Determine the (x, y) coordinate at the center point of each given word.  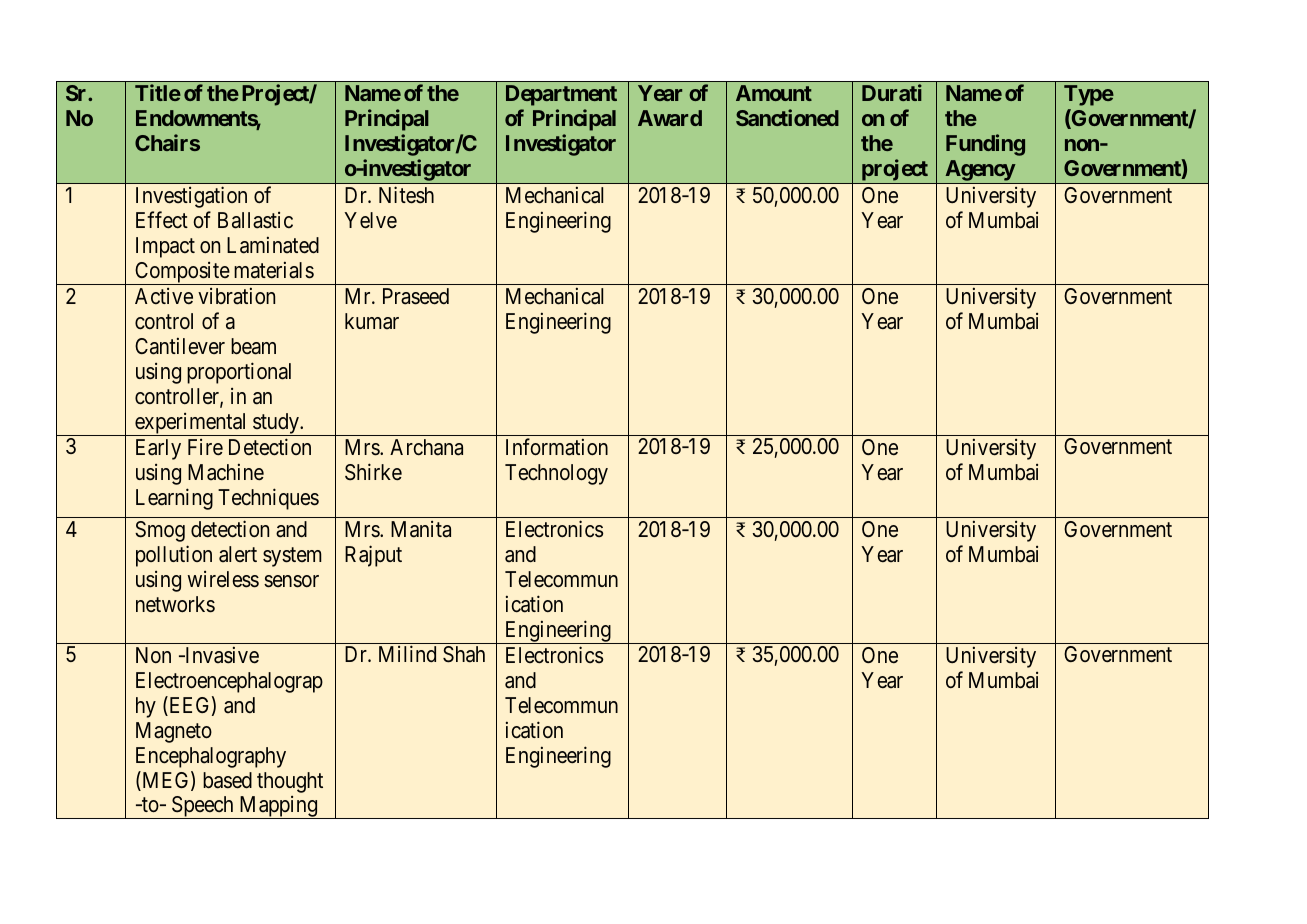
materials (274, 270)
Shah (464, 654)
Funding (985, 145)
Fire (205, 447)
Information (557, 447)
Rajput (373, 556)
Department (561, 95)
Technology (556, 474)
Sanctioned (787, 117)
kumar (372, 321)
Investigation (191, 197)
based (227, 780)
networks (175, 604)
